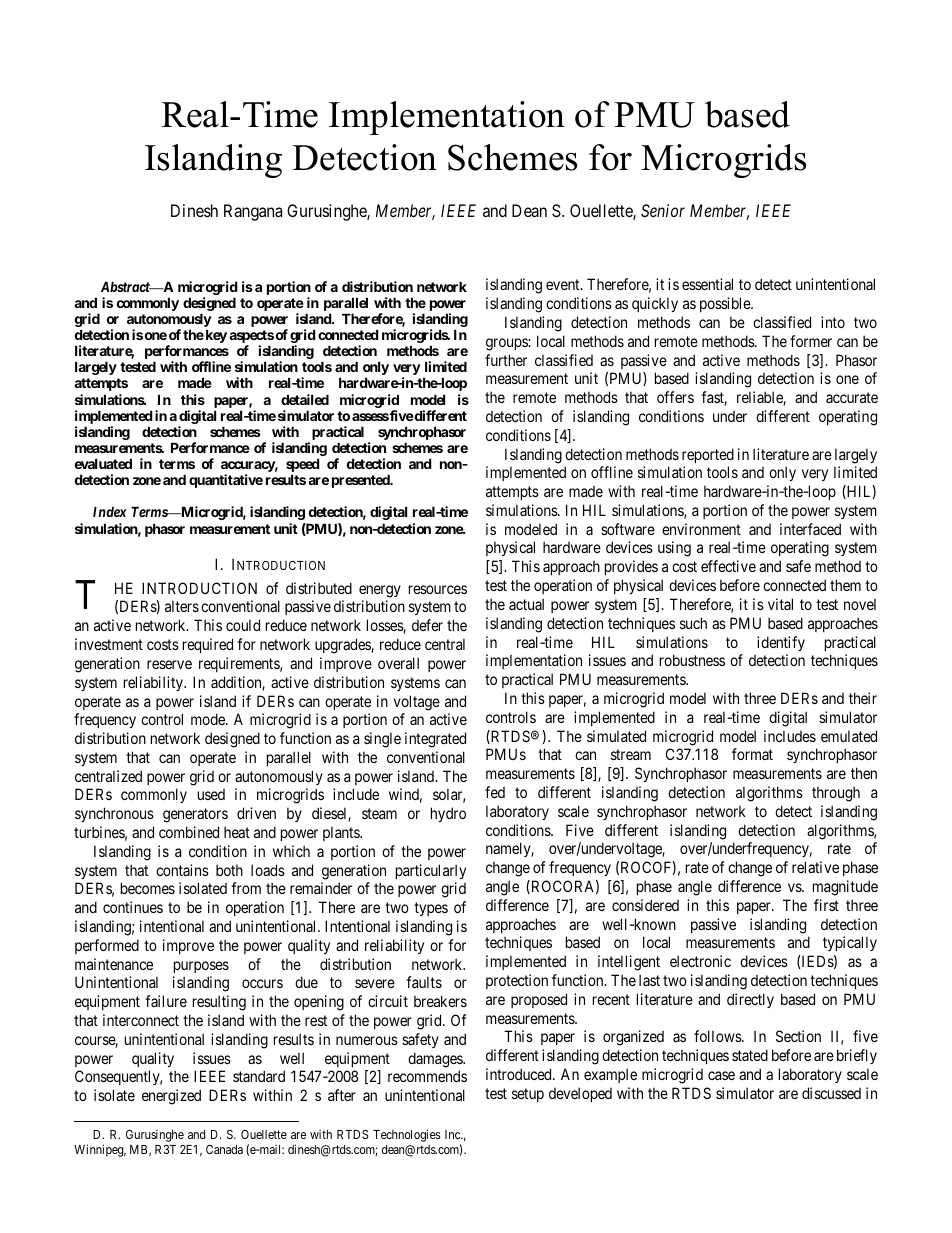 This screenshot has width=952, height=1233. Describe the element at coordinates (528, 1095) in the screenshot. I see `setup` at that location.
